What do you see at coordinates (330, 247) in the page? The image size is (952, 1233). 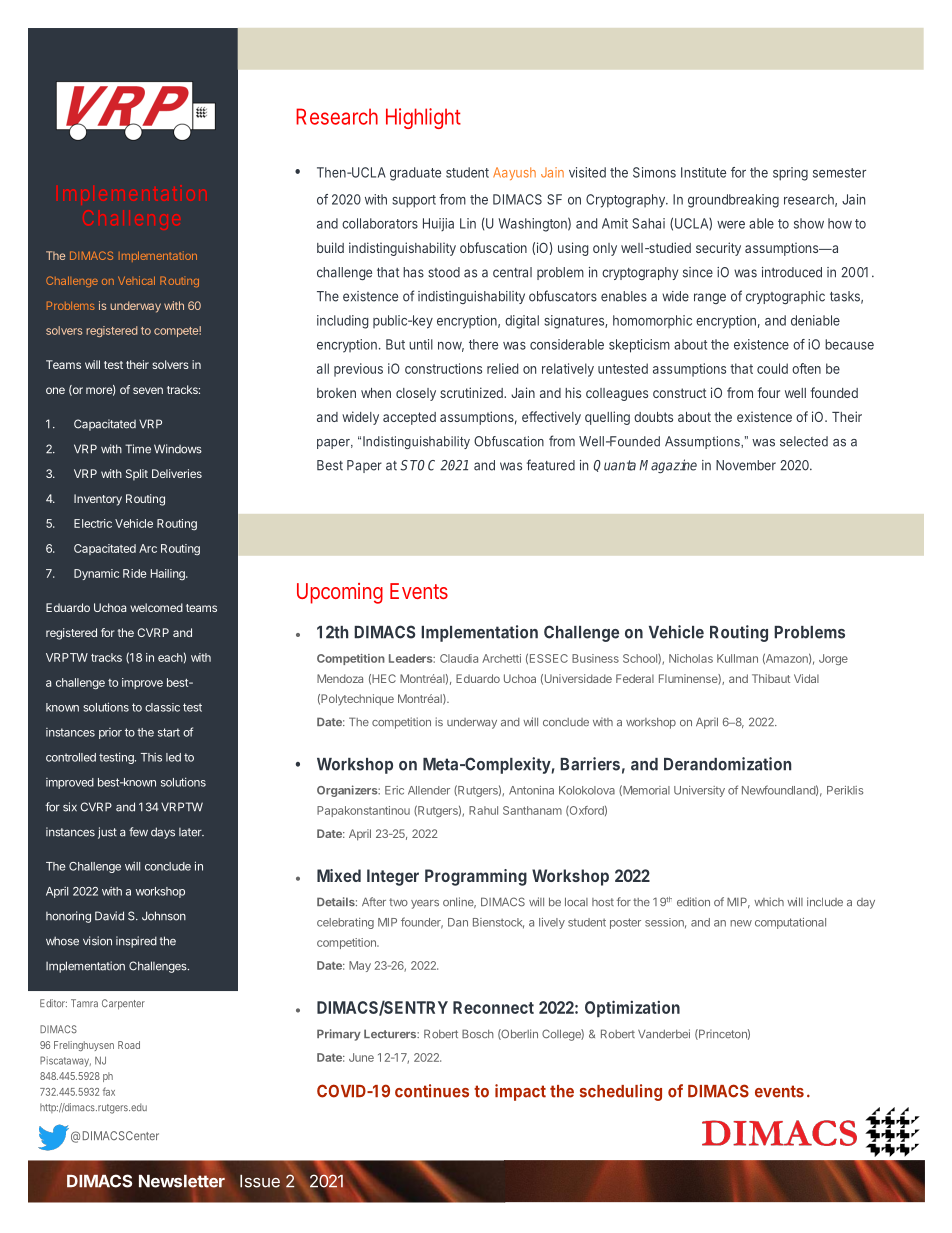 I see `build` at bounding box center [330, 247].
